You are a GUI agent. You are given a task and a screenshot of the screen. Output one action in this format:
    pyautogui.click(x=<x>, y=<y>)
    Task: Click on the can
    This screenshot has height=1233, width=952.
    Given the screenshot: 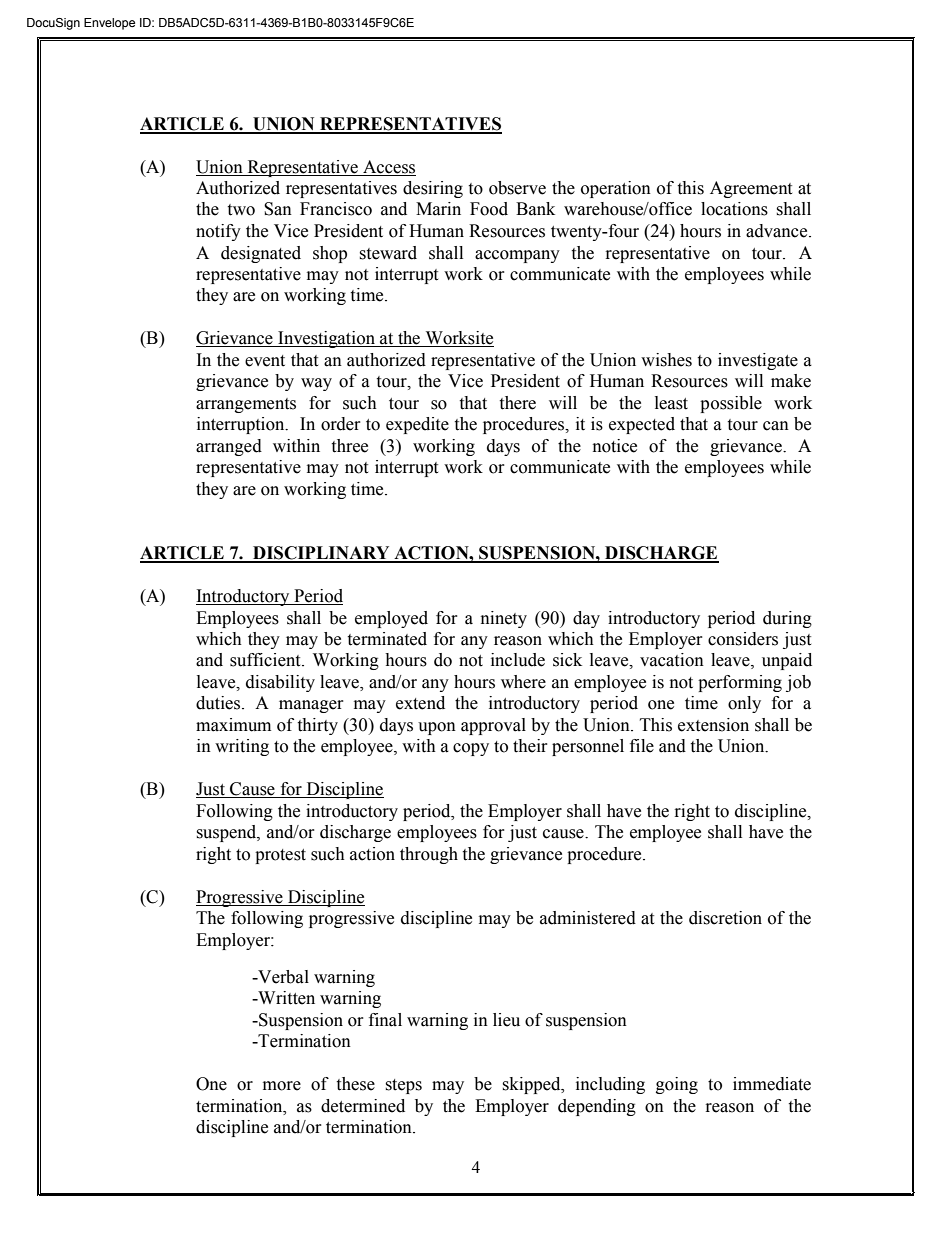 What is the action you would take?
    pyautogui.click(x=776, y=426)
